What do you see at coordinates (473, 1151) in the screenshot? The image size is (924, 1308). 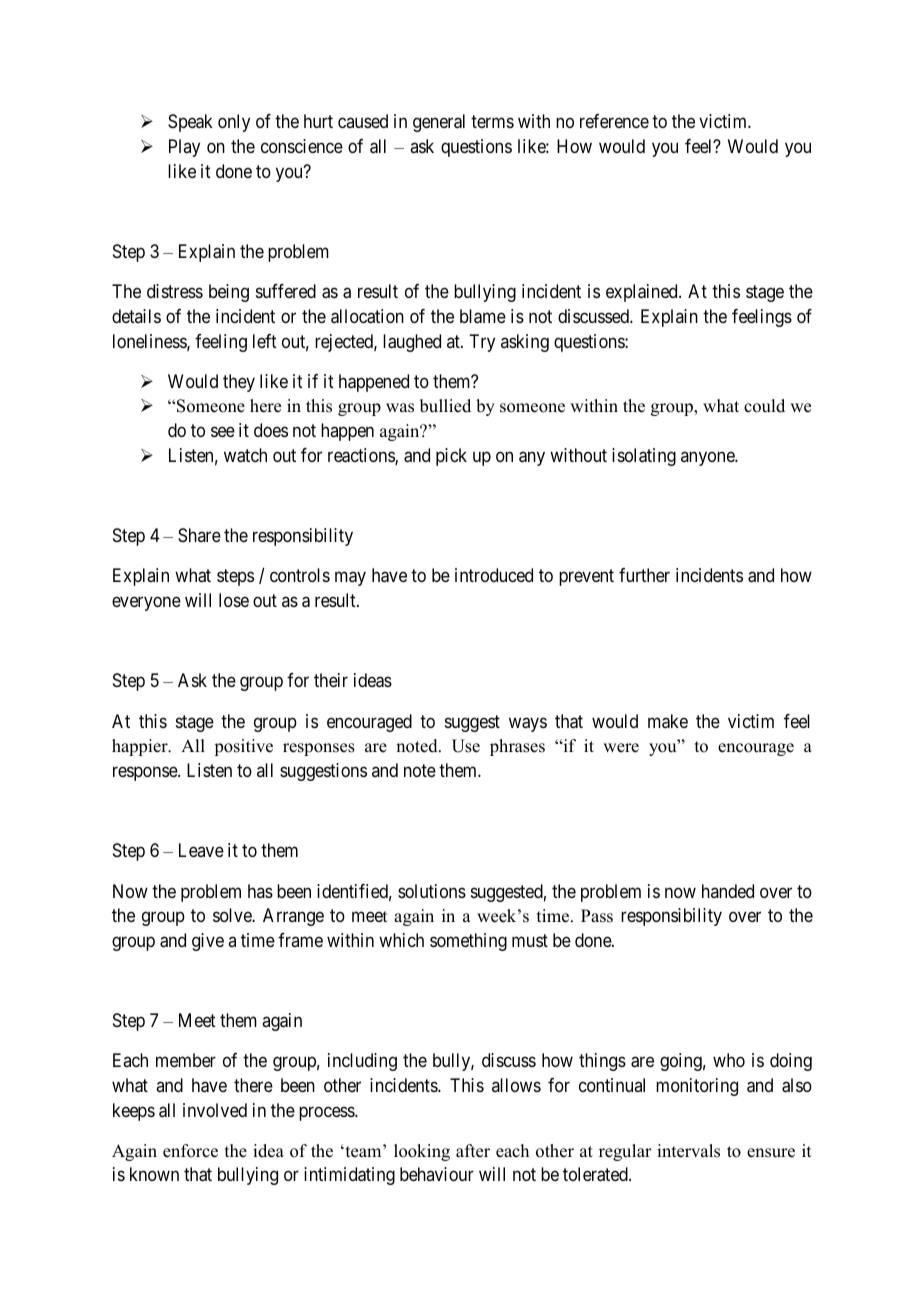 I see `after` at bounding box center [473, 1151].
